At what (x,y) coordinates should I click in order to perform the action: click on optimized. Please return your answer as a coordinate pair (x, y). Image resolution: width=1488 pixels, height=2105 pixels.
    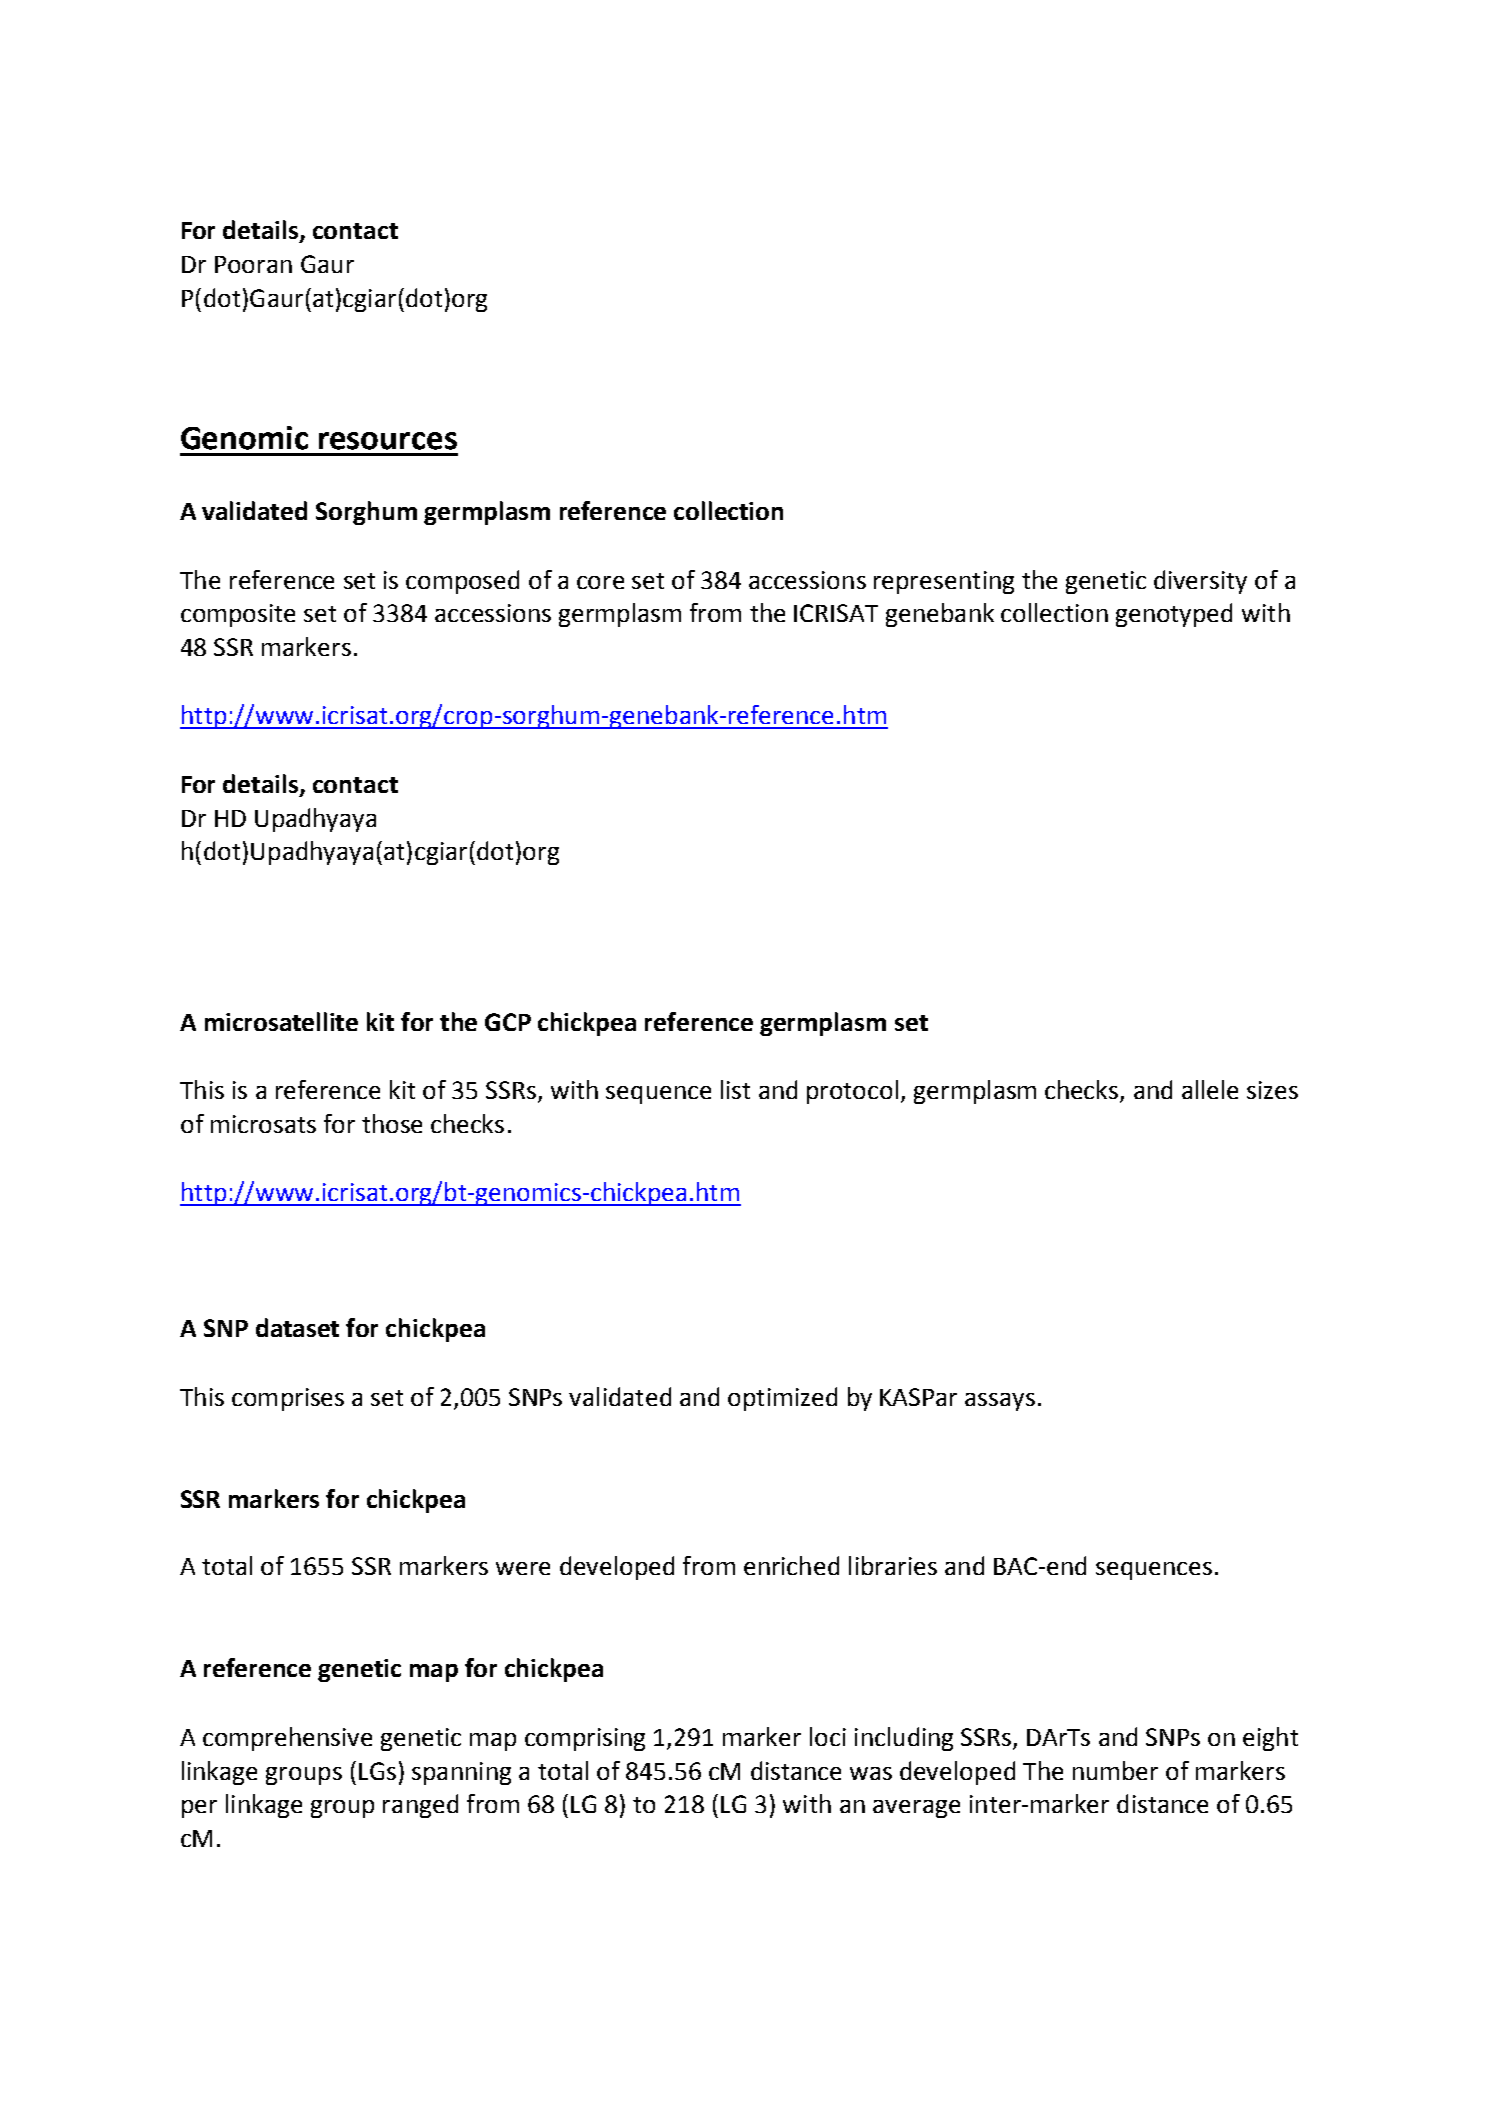
    Looking at the image, I should click on (782, 1399).
